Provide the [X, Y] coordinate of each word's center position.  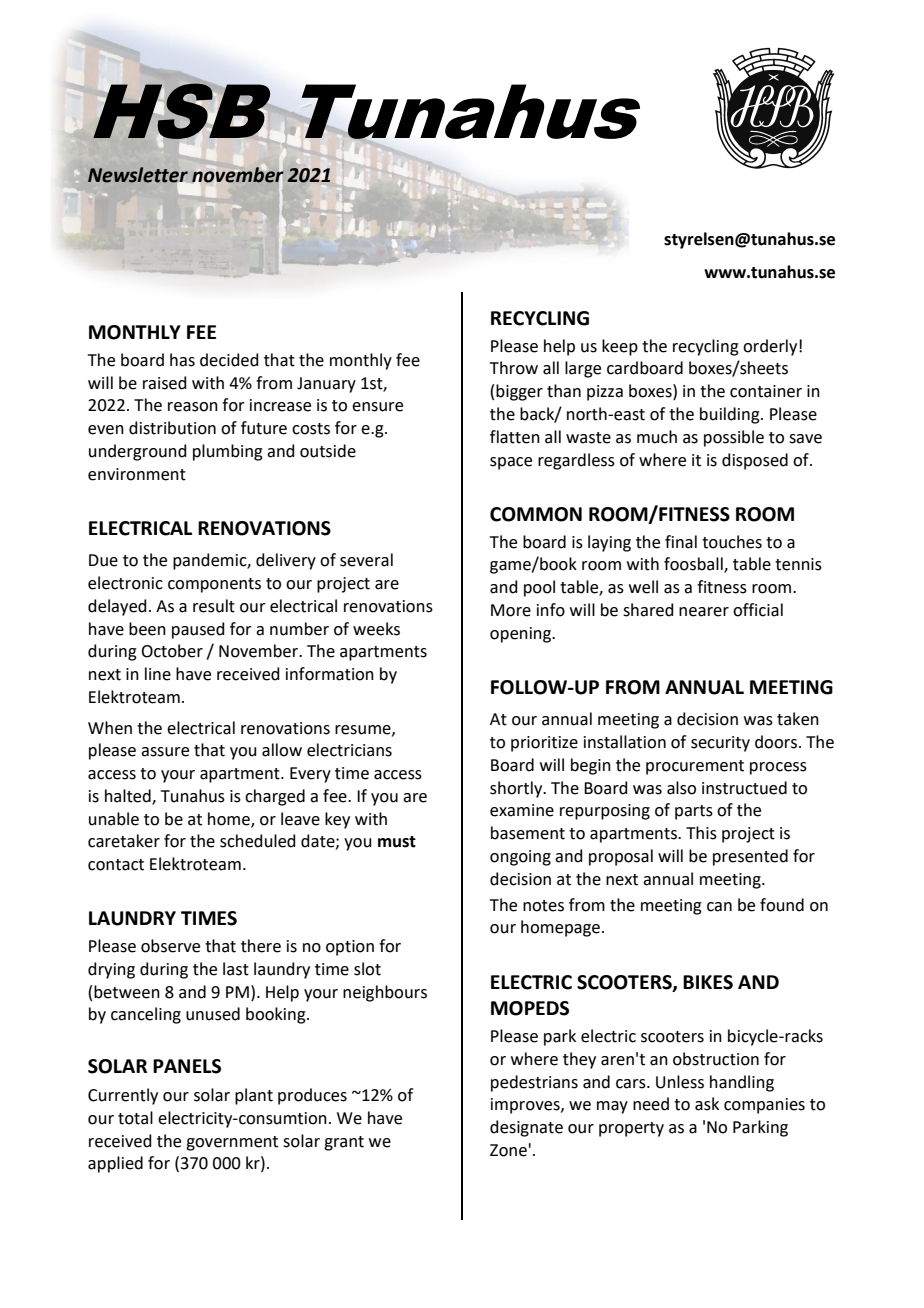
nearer [704, 612]
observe [170, 946]
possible [734, 438]
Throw [514, 368]
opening [521, 635]
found [782, 905]
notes [543, 906]
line [158, 674]
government [232, 1143]
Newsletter [139, 175]
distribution [172, 428]
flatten [515, 437]
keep [620, 347]
